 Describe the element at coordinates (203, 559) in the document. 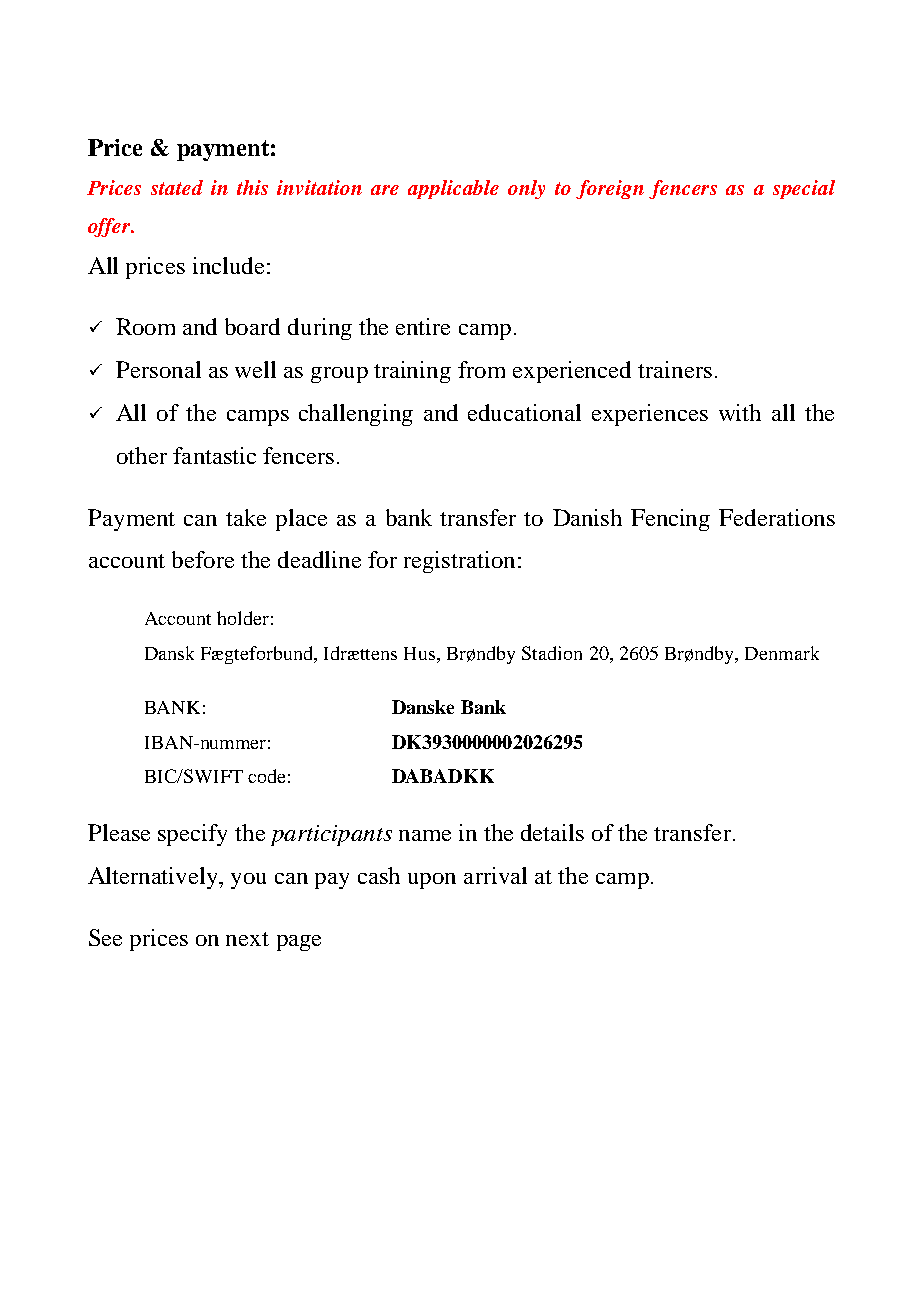

I see `before` at that location.
